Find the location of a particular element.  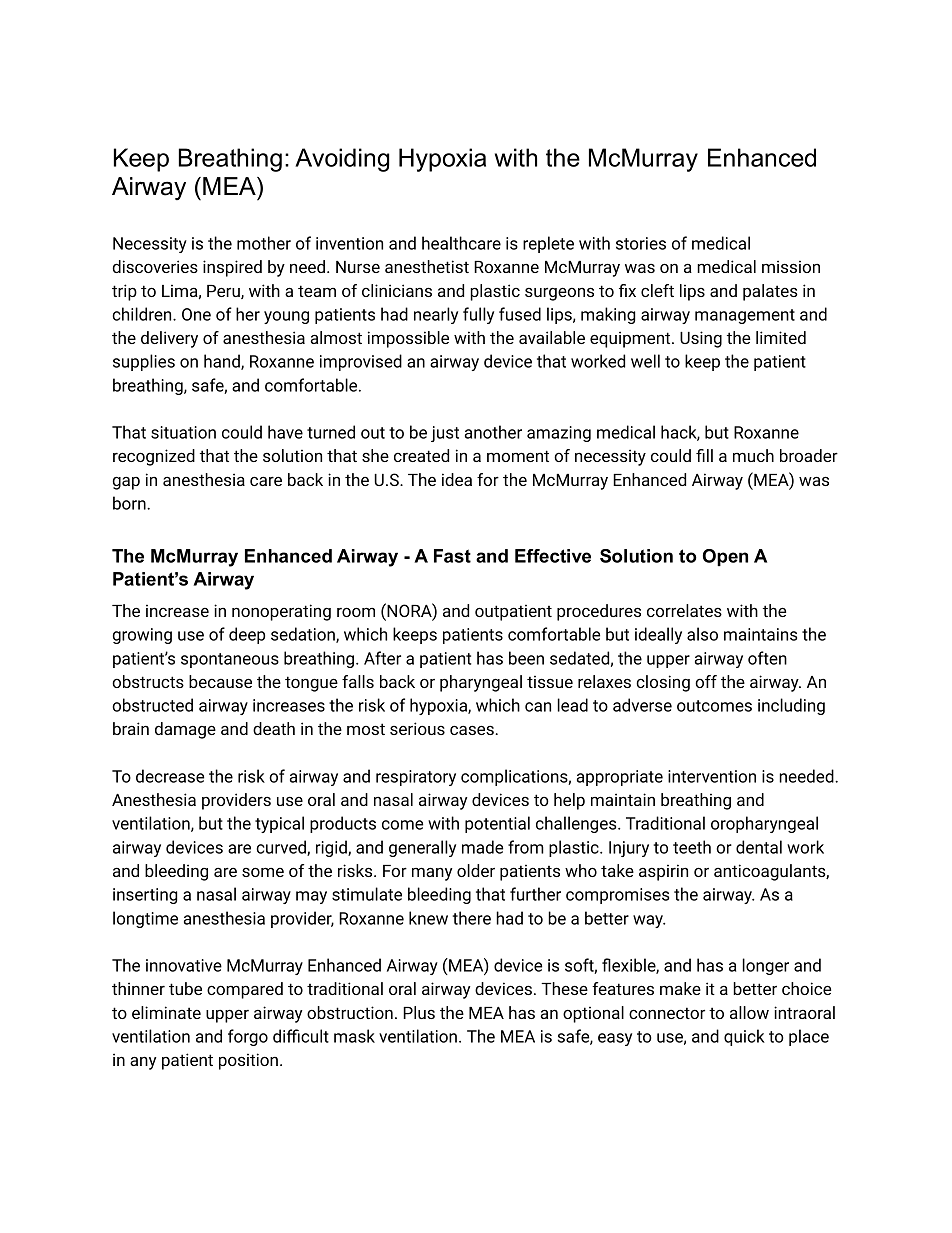

replete is located at coordinates (548, 244).
